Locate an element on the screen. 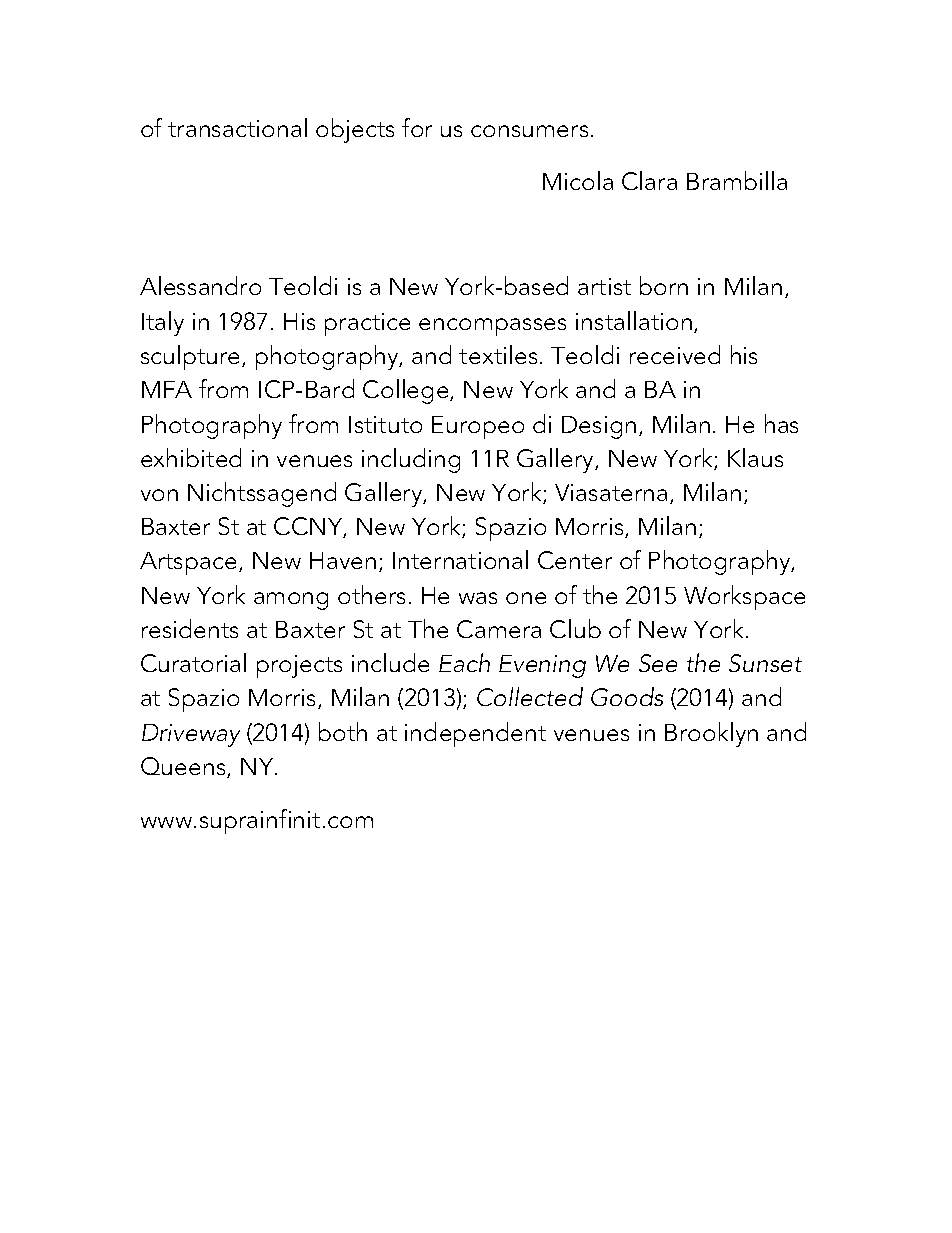 The image size is (952, 1233). for is located at coordinates (417, 127).
